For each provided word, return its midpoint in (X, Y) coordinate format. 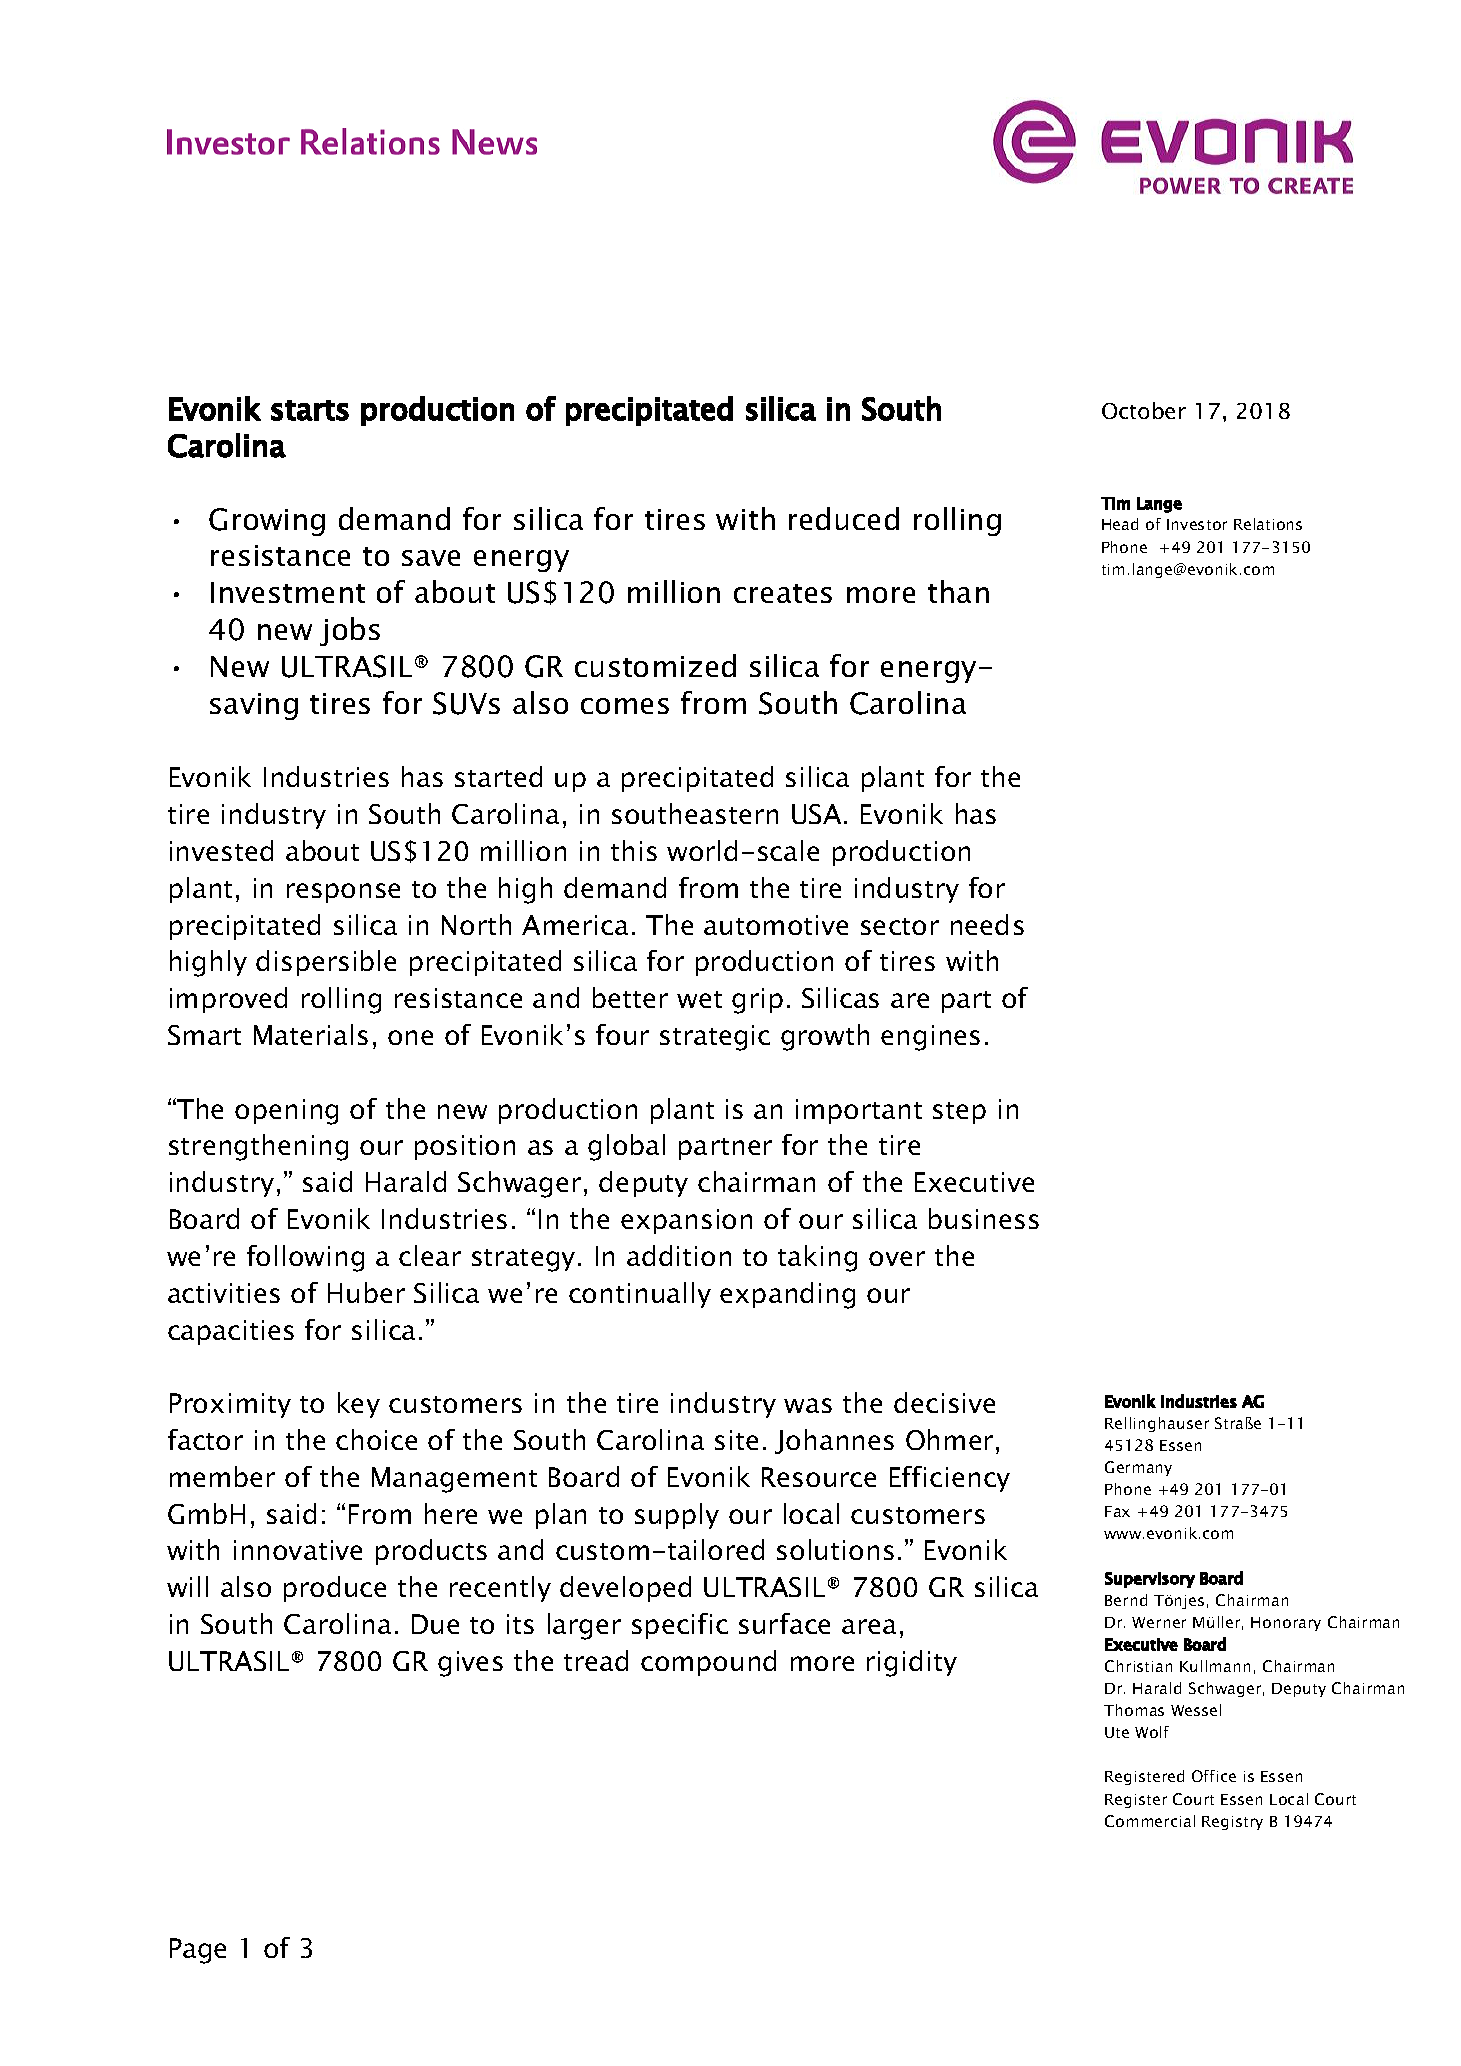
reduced (844, 518)
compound (708, 1663)
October (1144, 410)
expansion (686, 1221)
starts (310, 410)
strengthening (258, 1147)
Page (198, 1951)
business (984, 1218)
